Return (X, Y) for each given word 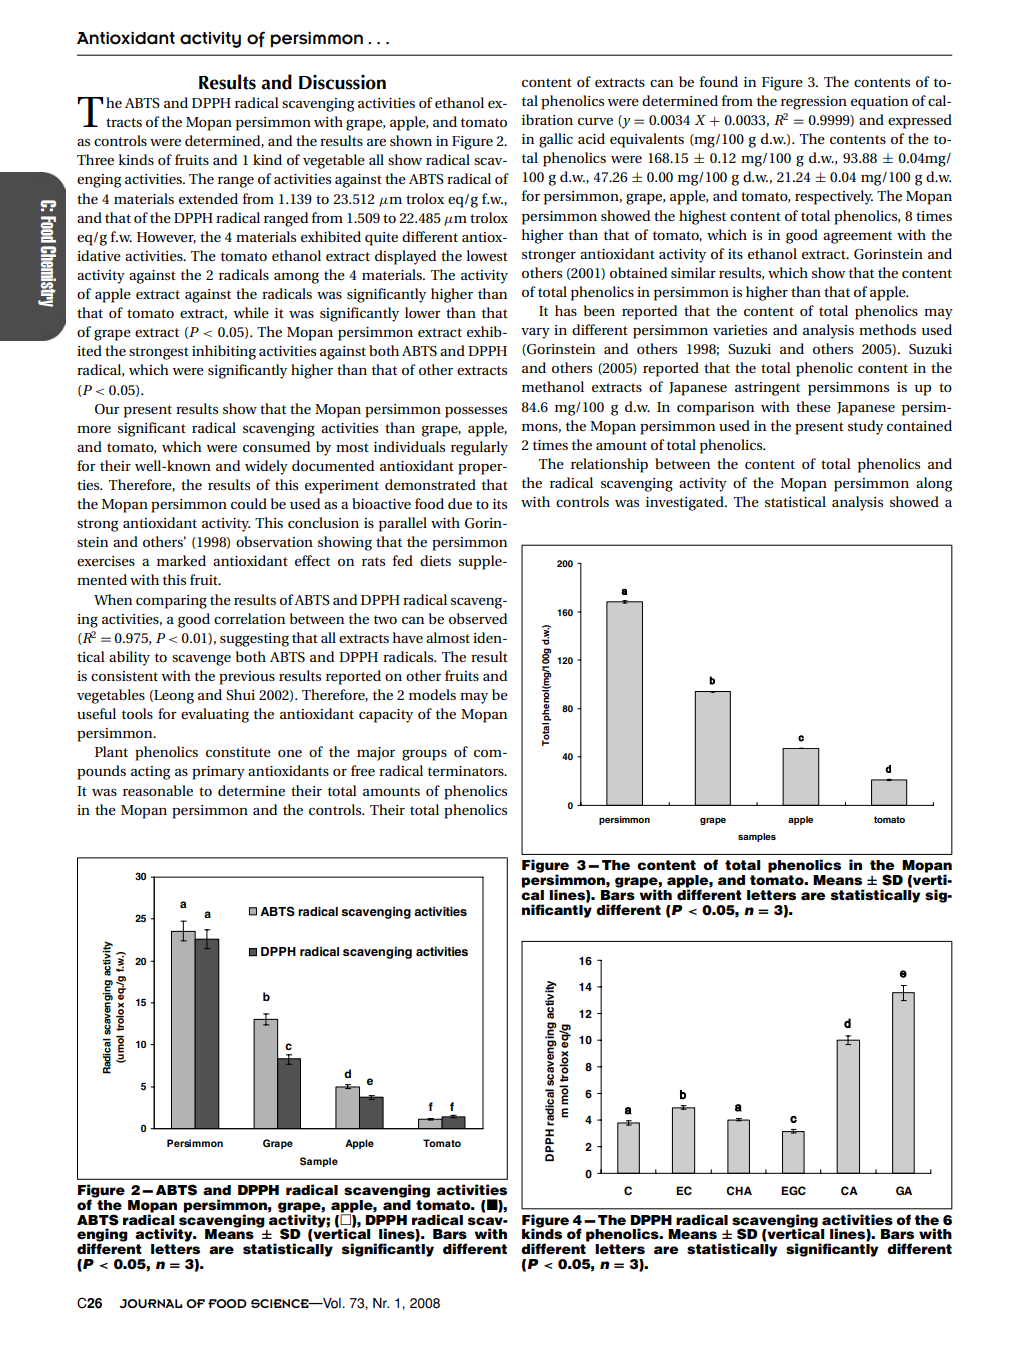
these (813, 406)
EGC (793, 1191)
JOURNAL (151, 1303)
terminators (467, 771)
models (432, 694)
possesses (476, 412)
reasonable (158, 790)
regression (814, 103)
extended (208, 198)
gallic (556, 140)
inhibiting (224, 352)
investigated (686, 503)
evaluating (215, 715)
